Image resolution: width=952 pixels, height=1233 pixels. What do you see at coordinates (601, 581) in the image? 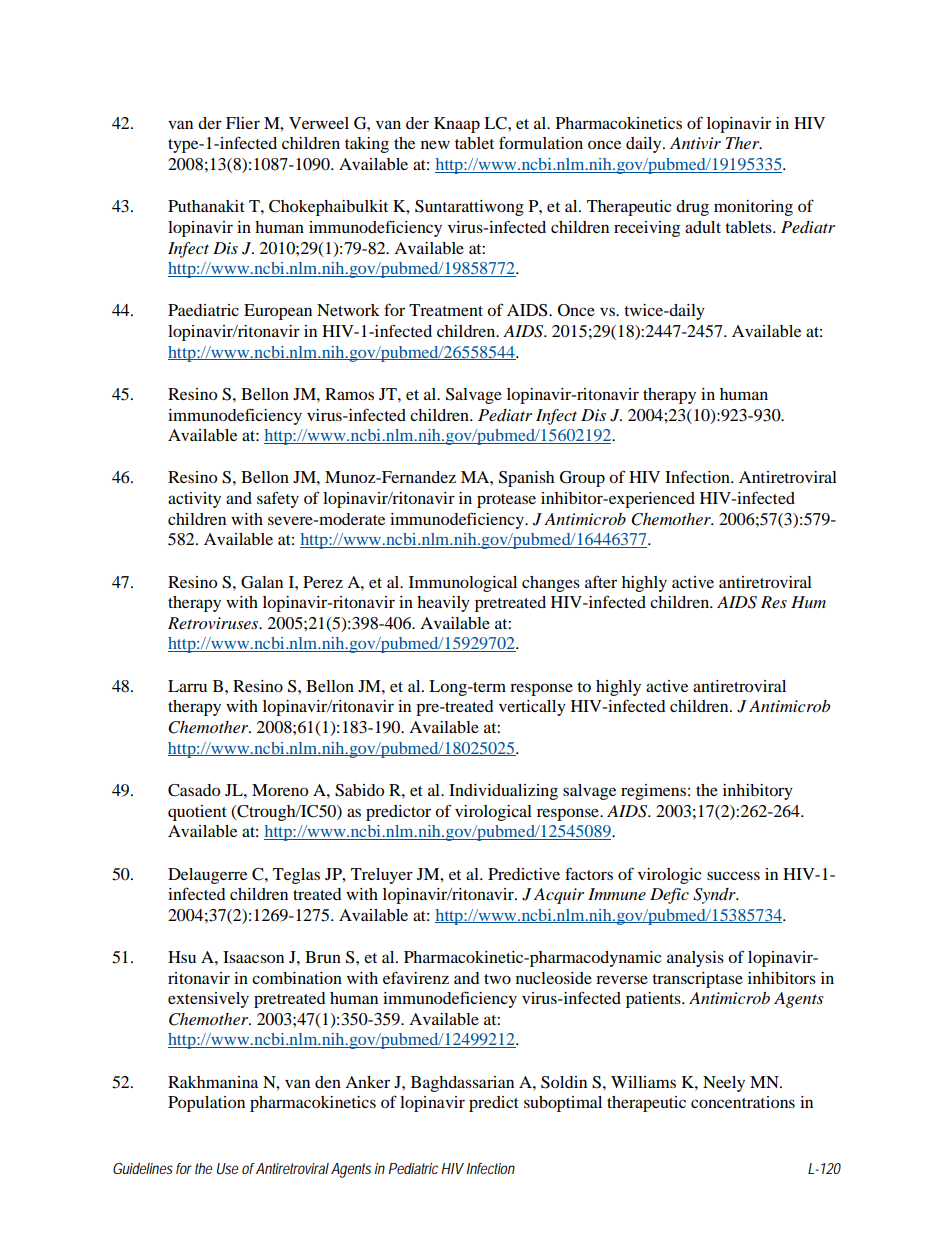
I see `after` at bounding box center [601, 581].
